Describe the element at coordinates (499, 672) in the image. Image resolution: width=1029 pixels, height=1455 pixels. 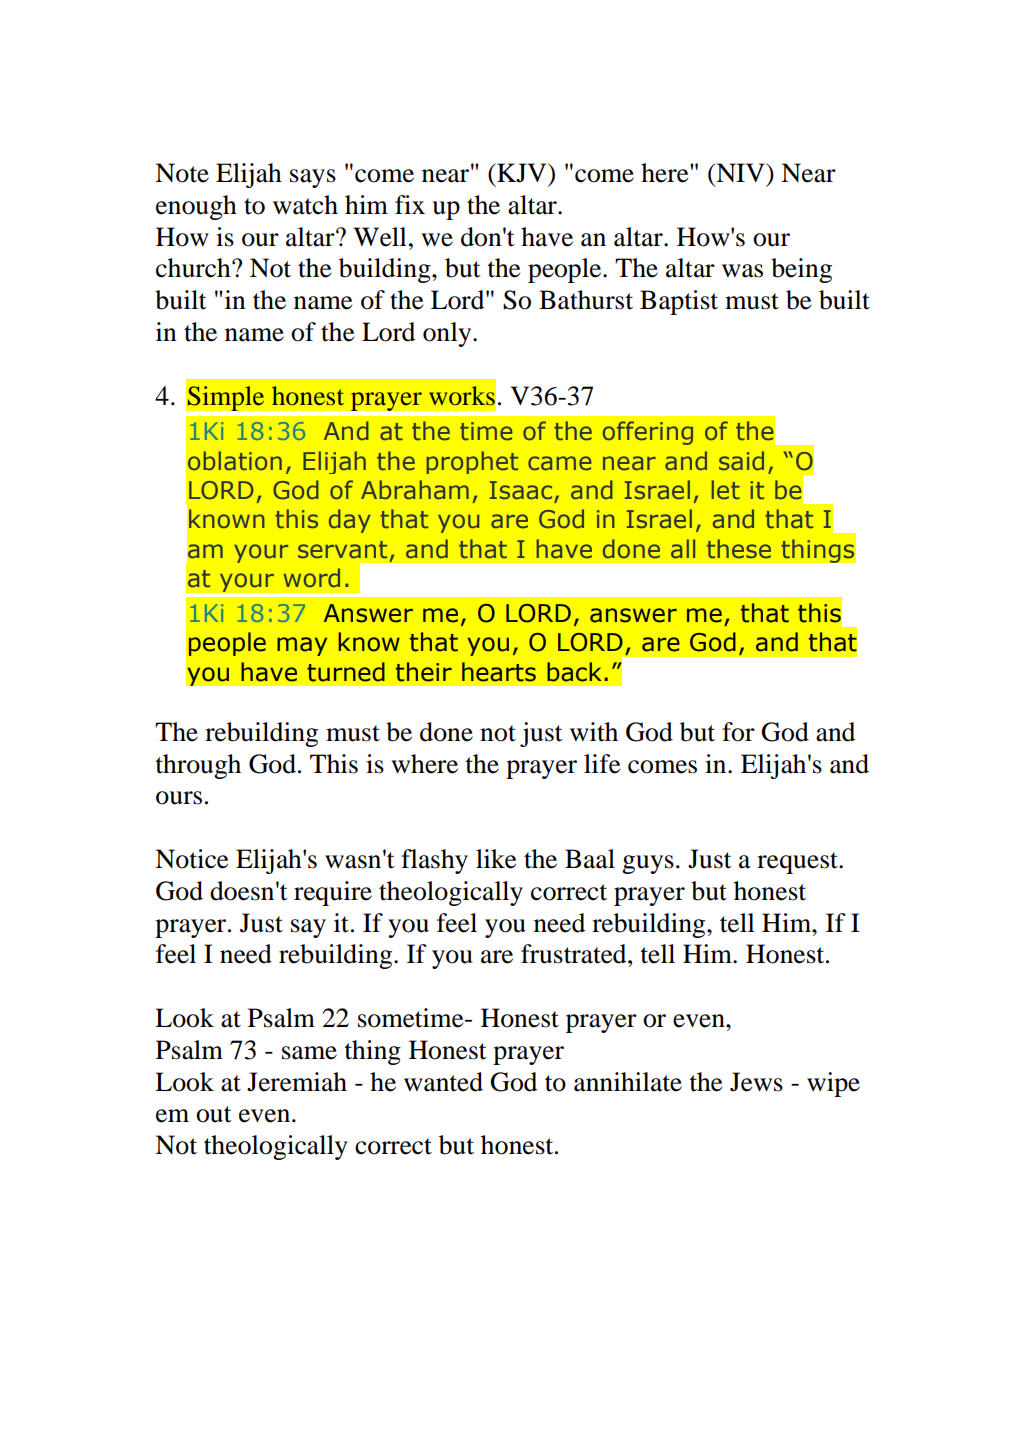
I see `hearts` at that location.
